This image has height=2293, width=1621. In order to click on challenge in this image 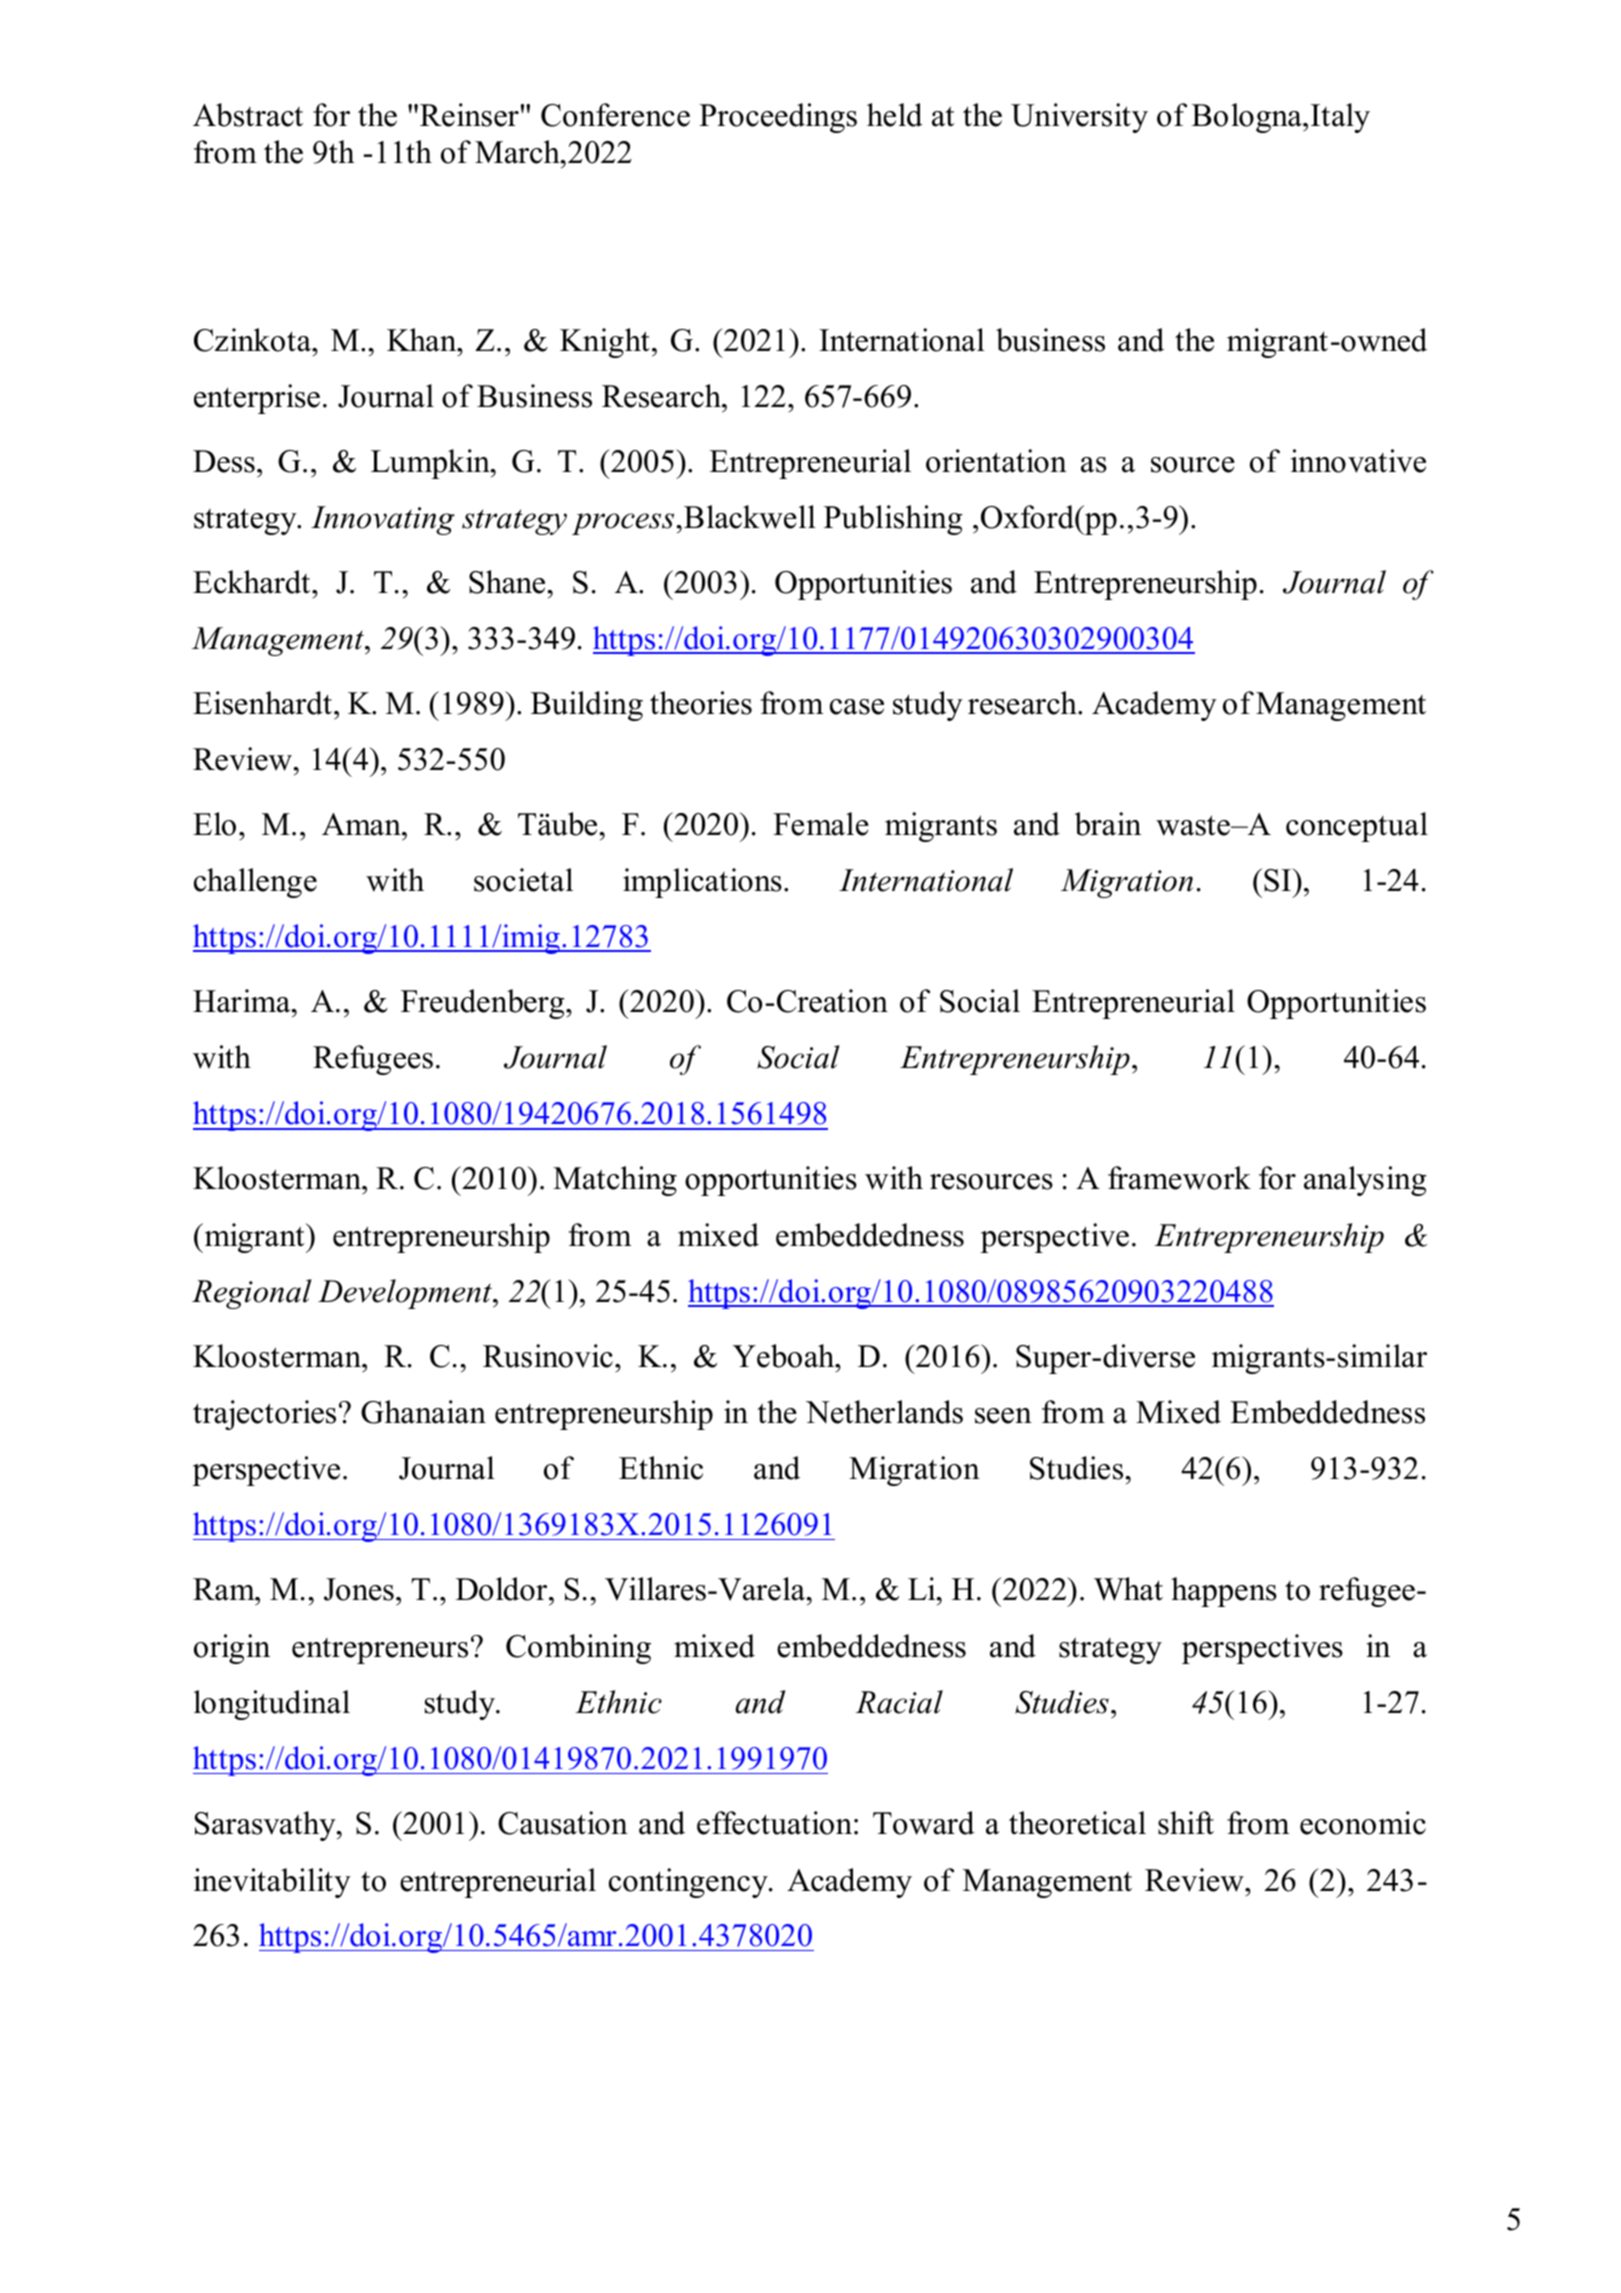, I will do `click(255, 883)`.
